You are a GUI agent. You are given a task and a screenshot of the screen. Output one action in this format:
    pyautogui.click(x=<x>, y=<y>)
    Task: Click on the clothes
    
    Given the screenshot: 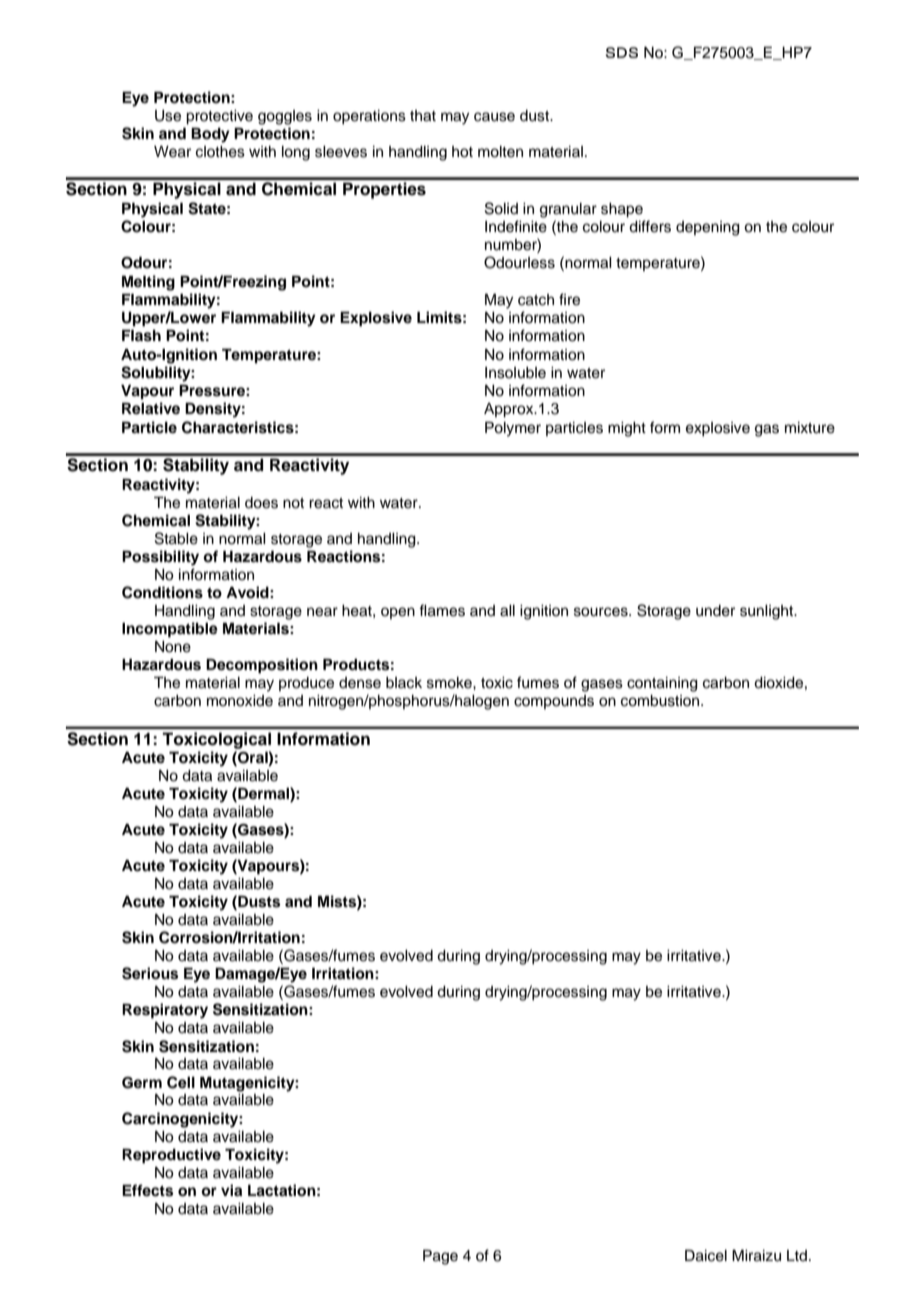 What is the action you would take?
    pyautogui.click(x=220, y=152)
